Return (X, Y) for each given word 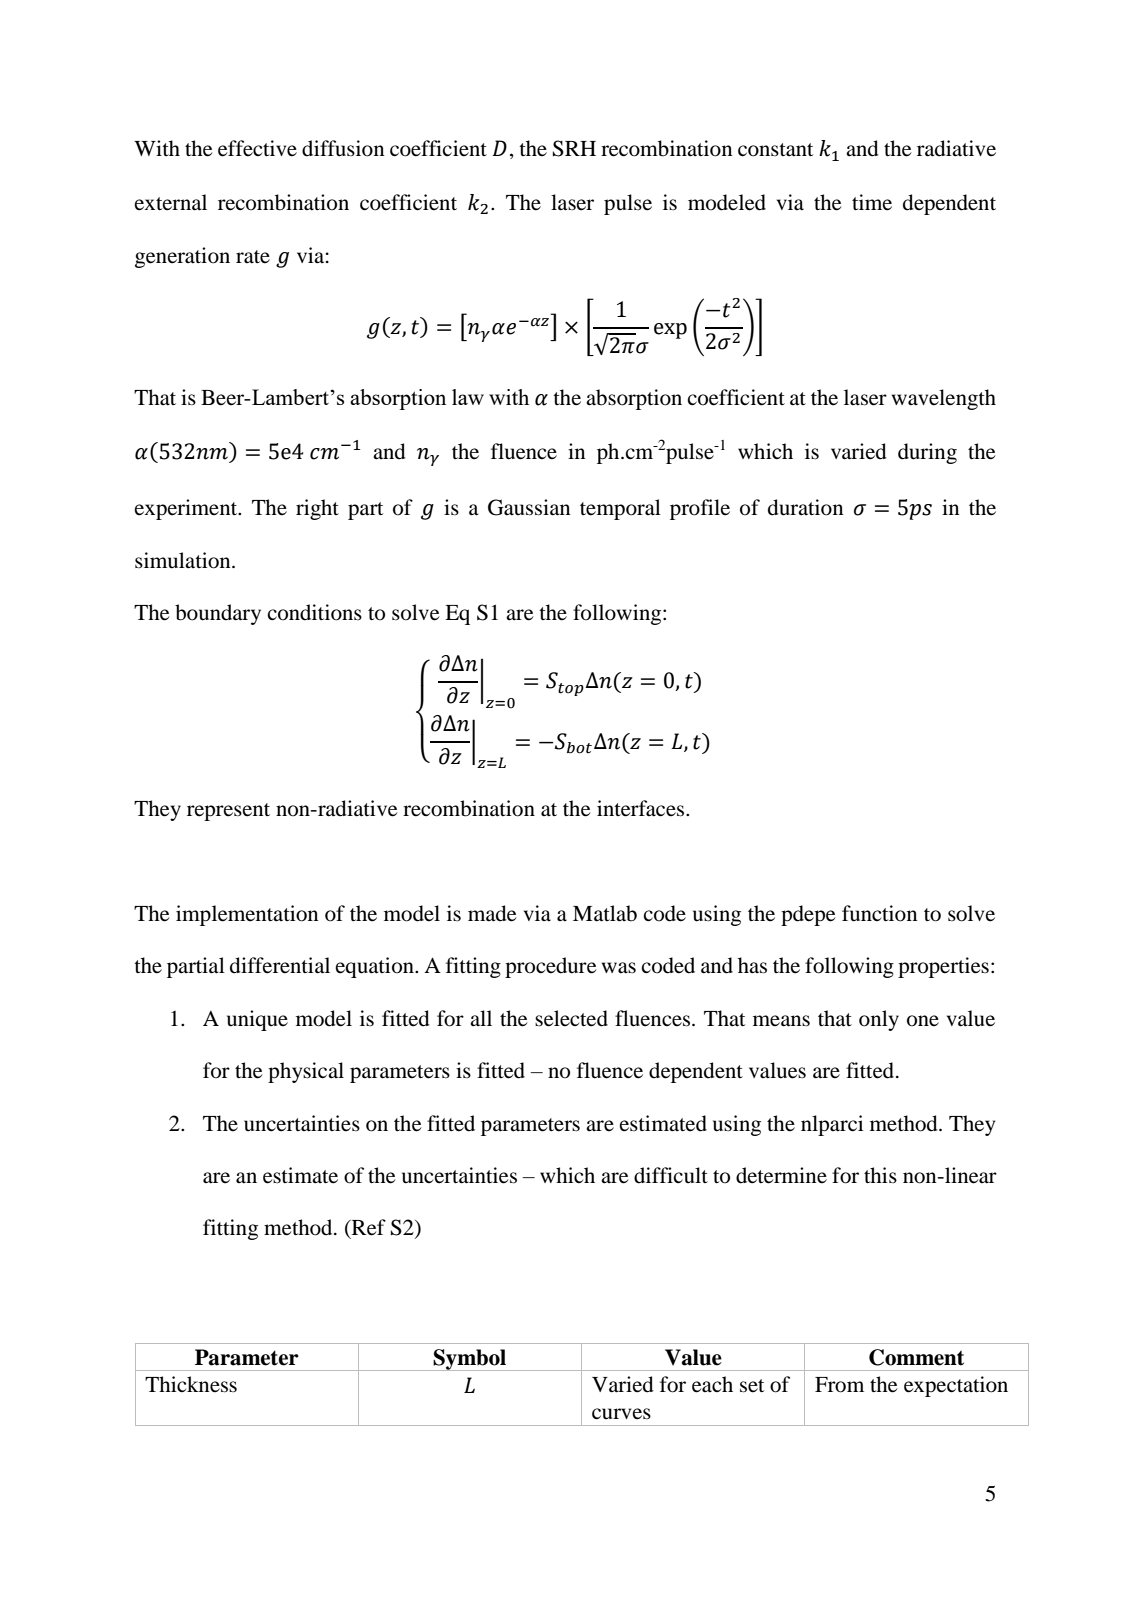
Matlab (605, 913)
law (468, 397)
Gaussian (529, 507)
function (879, 913)
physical (306, 1072)
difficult (671, 1175)
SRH (574, 148)
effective (257, 148)
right (317, 509)
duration (805, 507)
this (880, 1175)
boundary (218, 614)
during (927, 453)
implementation (247, 915)
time (872, 202)
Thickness (191, 1384)
